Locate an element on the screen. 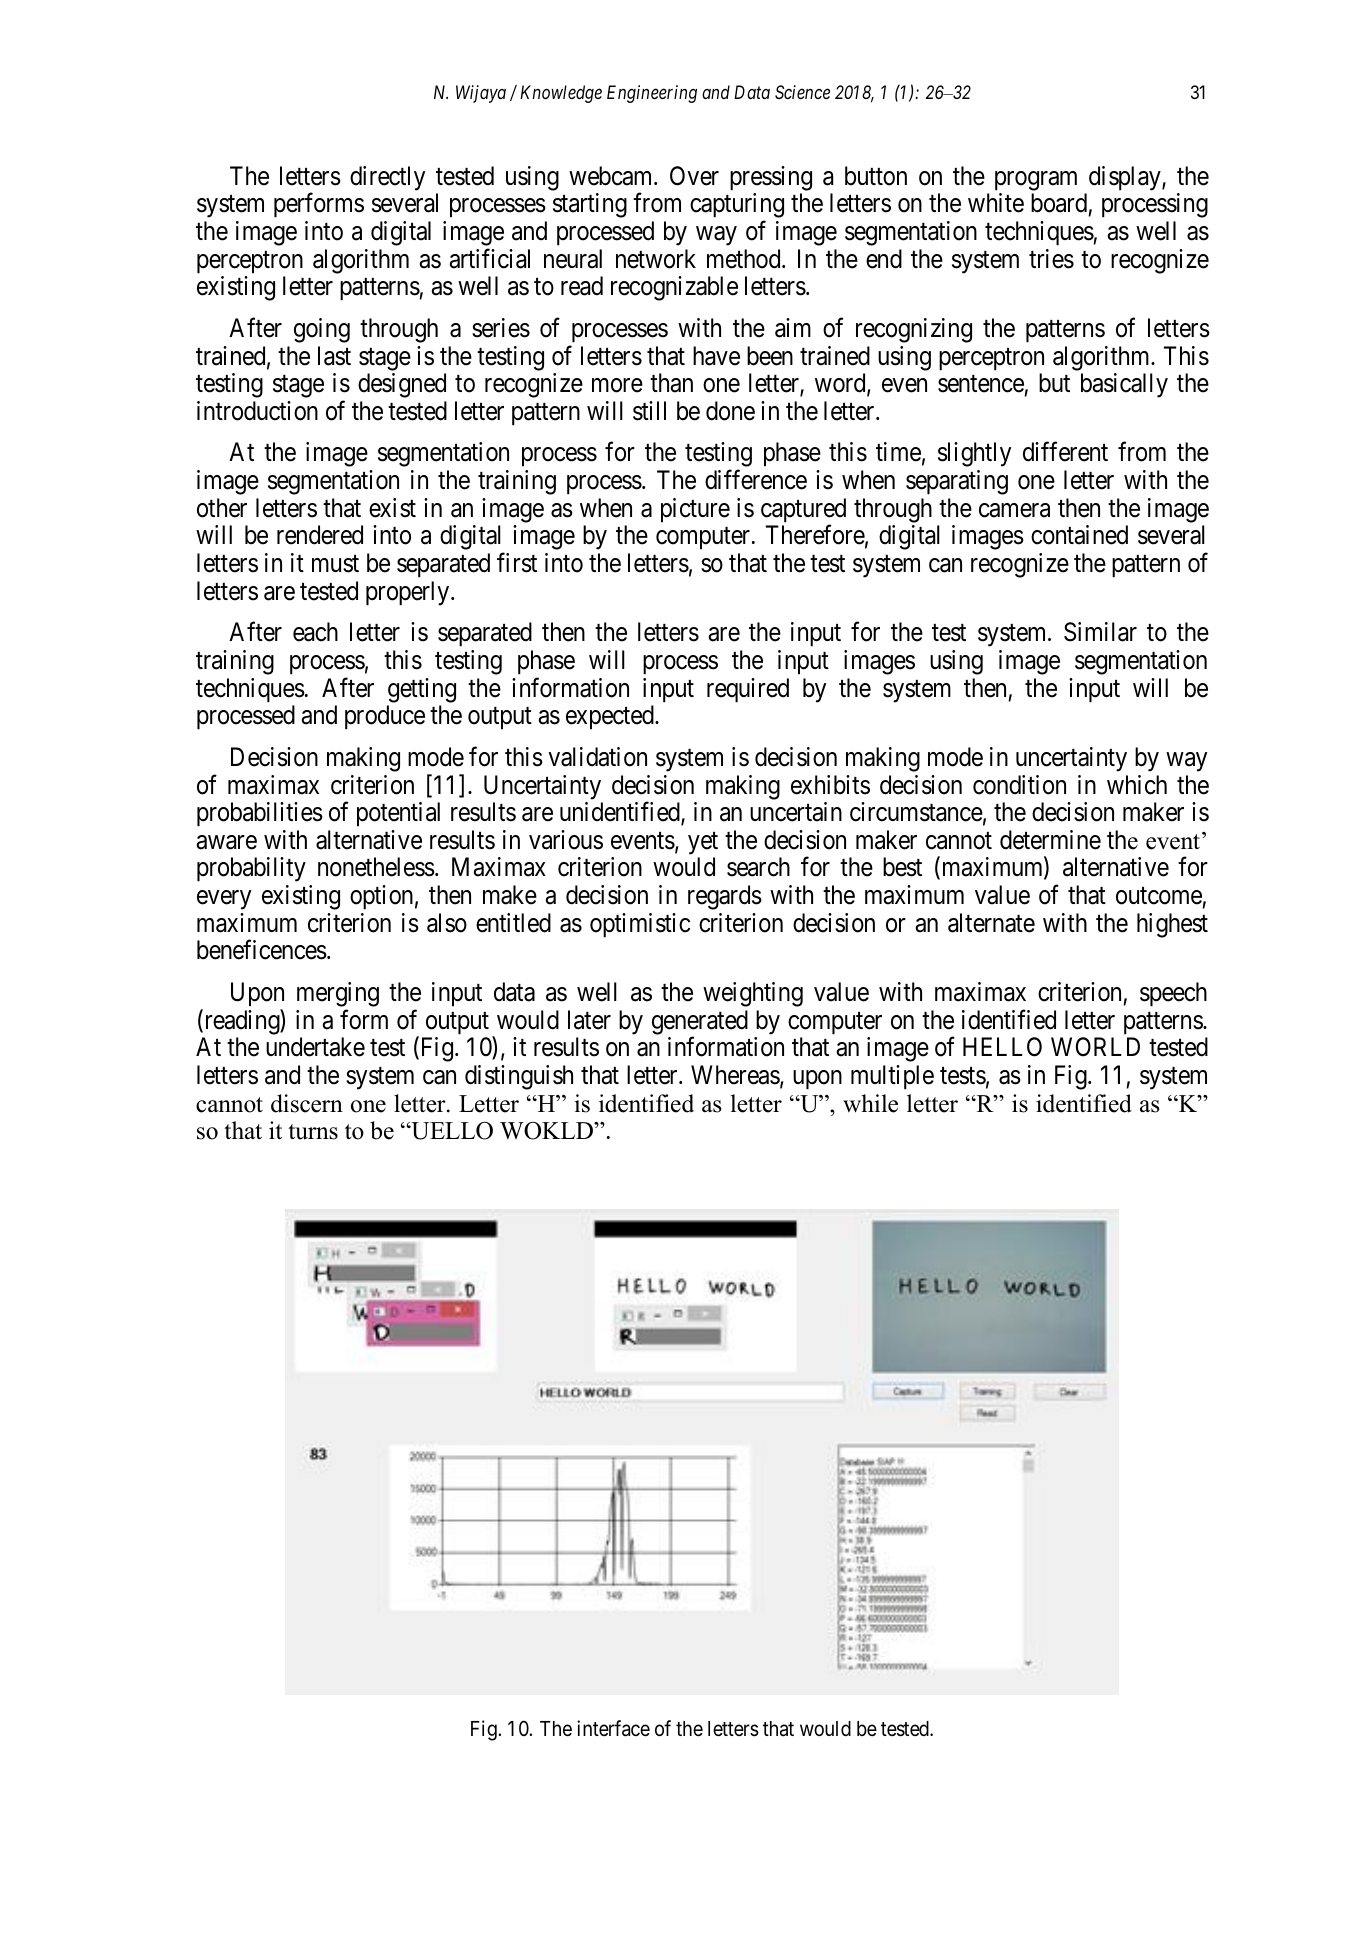  turns is located at coordinates (313, 1132).
